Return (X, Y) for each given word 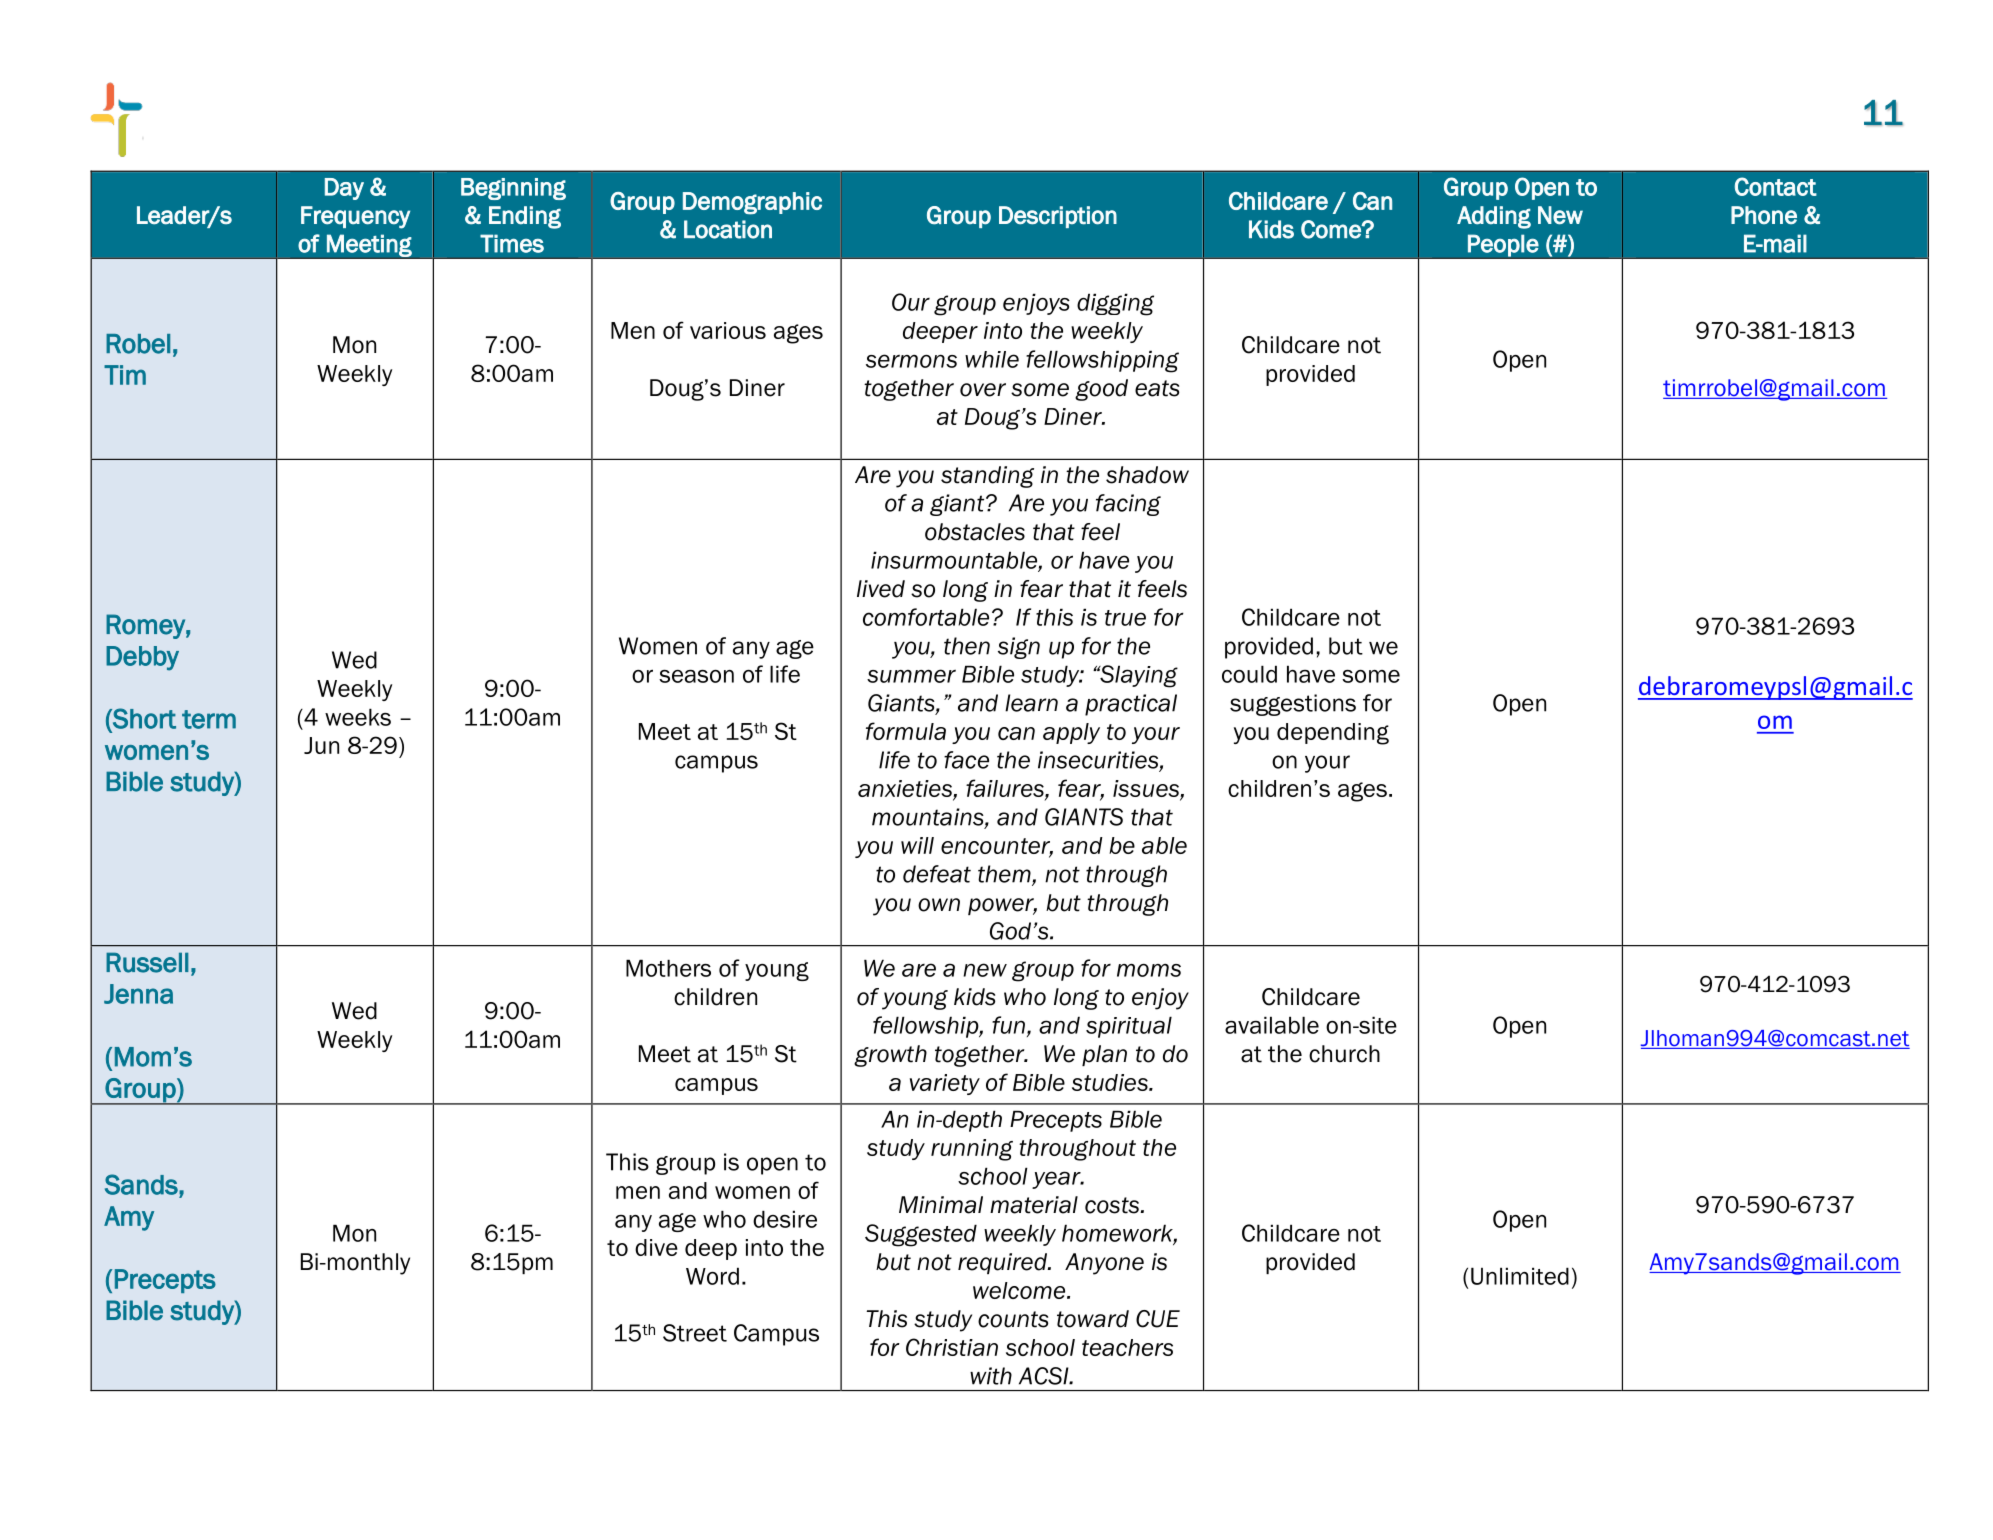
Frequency (355, 217)
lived (881, 589)
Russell (147, 963)
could (1249, 674)
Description (1058, 217)
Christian (952, 1347)
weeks (358, 717)
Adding (1494, 217)
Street (695, 1333)
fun (1008, 1025)
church (1344, 1054)
